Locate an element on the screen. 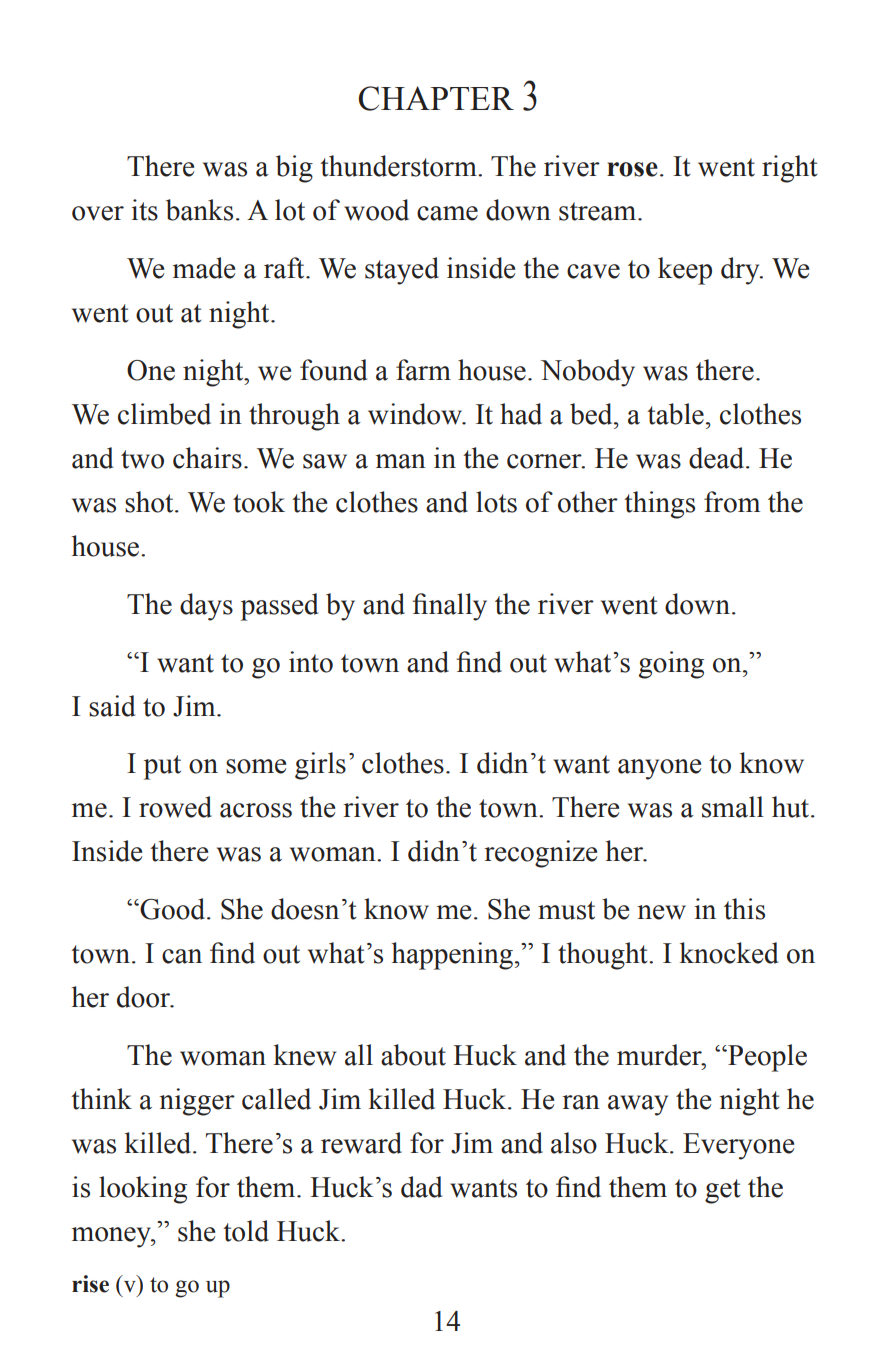 The image size is (893, 1372). said is located at coordinates (112, 706).
